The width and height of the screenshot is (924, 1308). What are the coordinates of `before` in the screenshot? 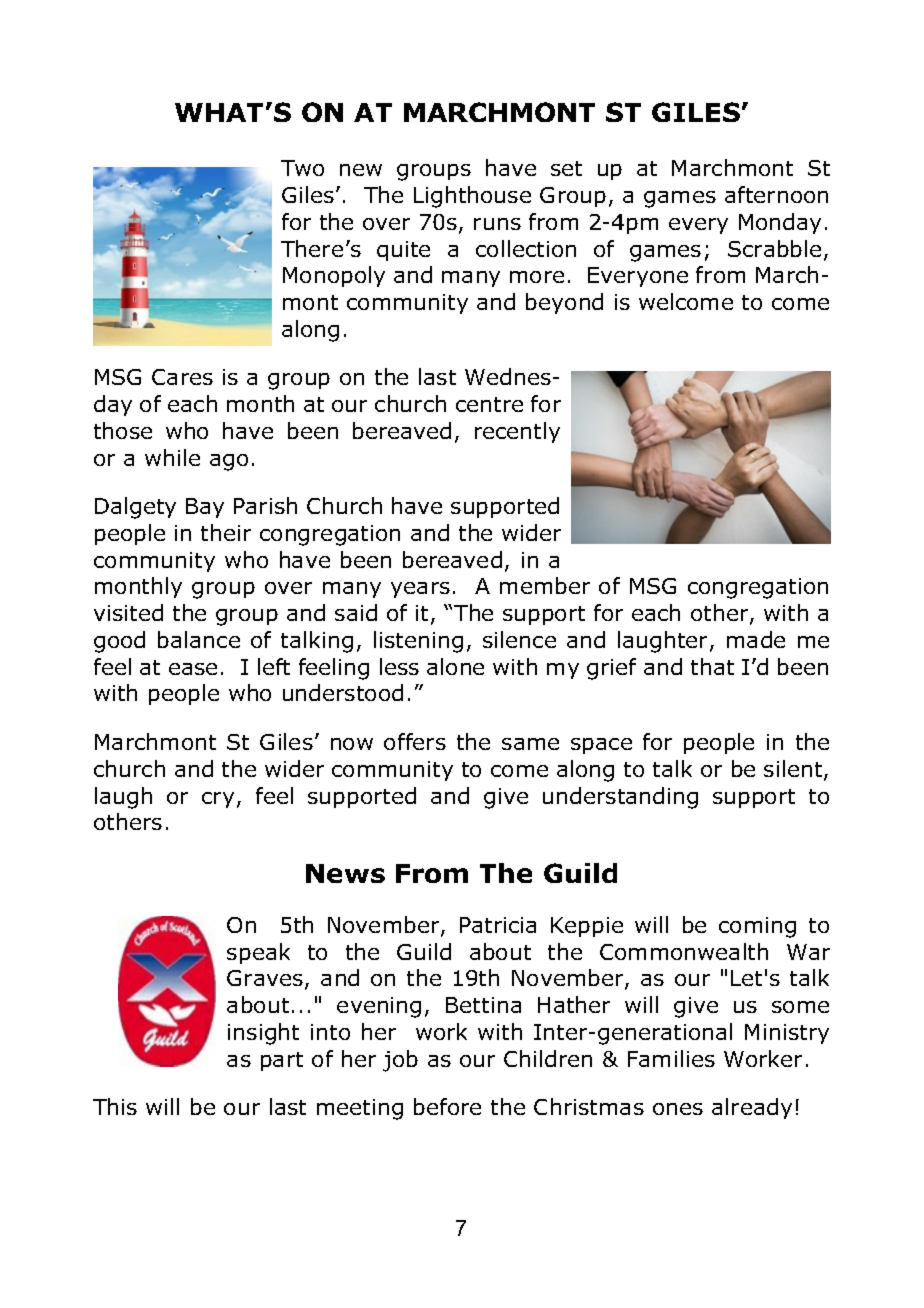 It's located at (447, 1106).
